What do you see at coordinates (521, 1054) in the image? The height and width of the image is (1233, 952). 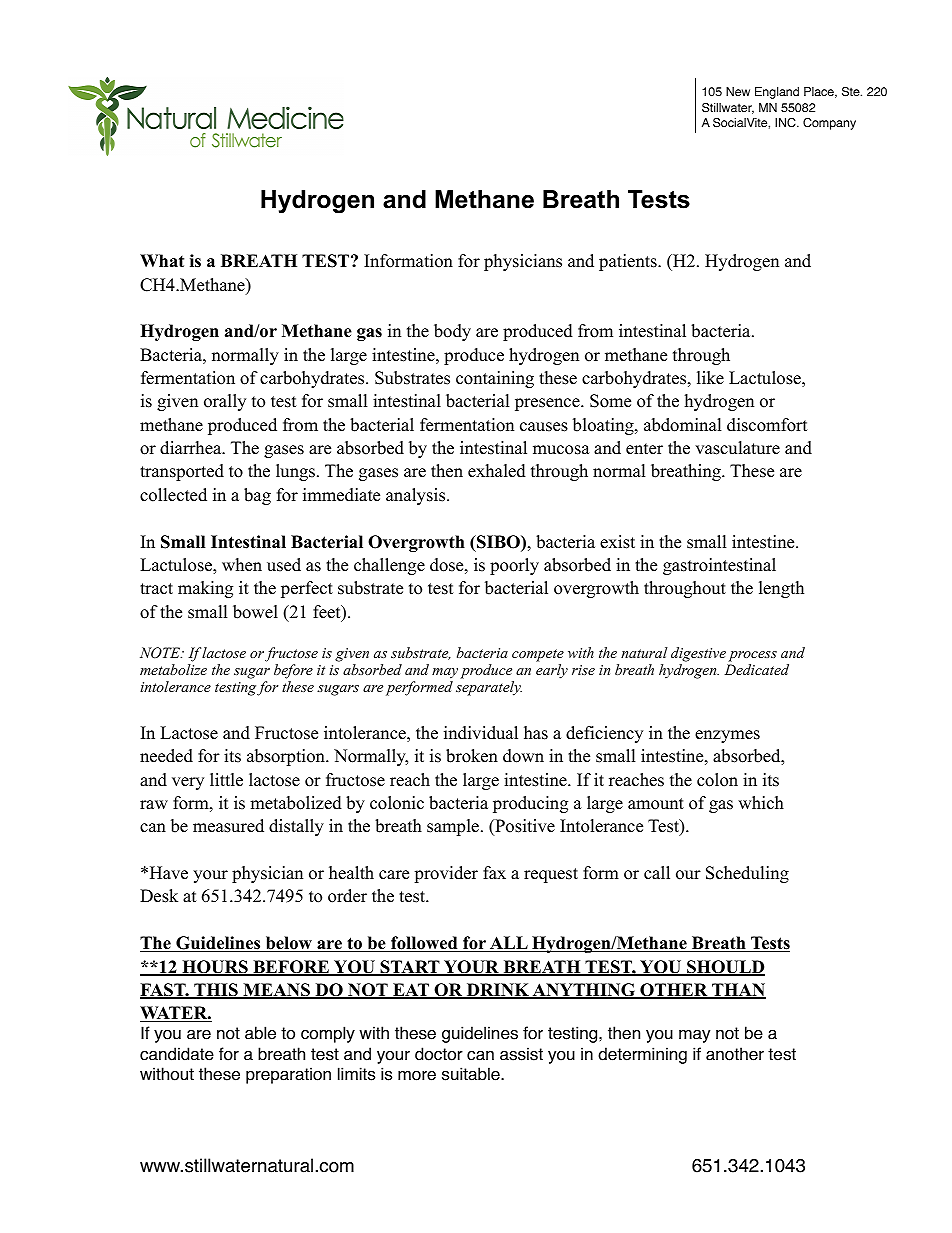 I see `assist` at bounding box center [521, 1054].
